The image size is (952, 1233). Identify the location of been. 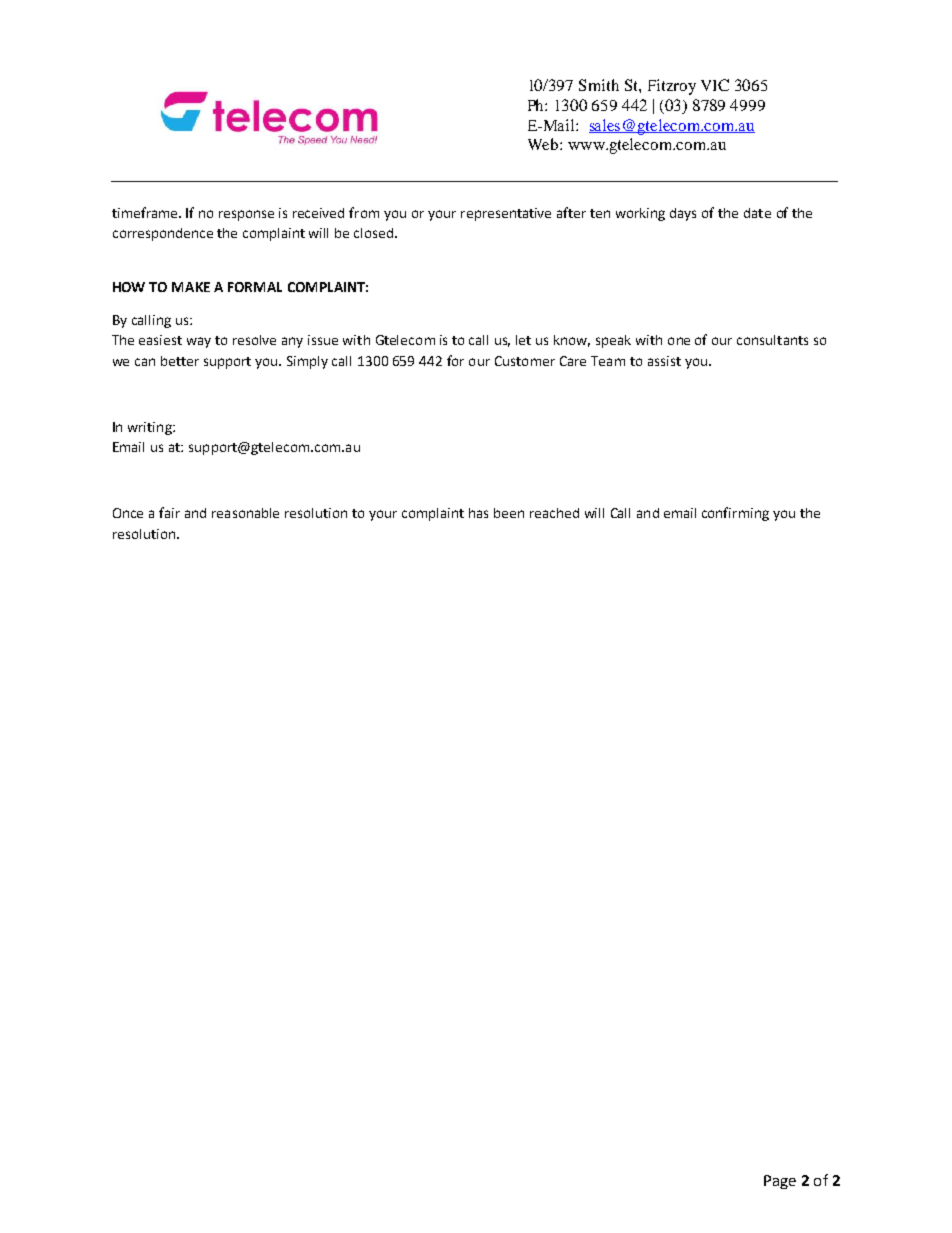
(509, 513).
